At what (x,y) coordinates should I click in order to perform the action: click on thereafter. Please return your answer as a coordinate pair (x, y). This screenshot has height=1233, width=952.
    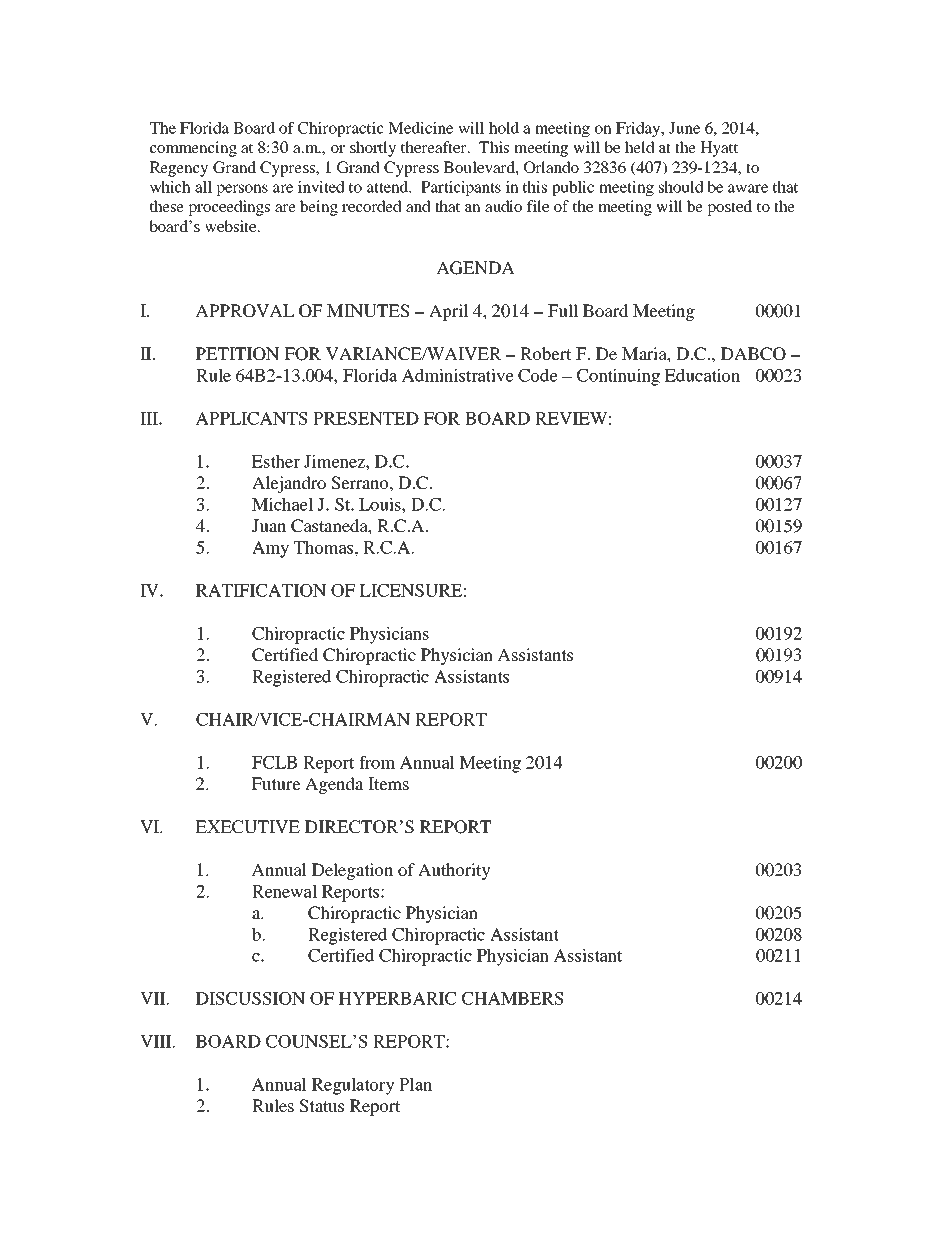
    Looking at the image, I should click on (435, 147).
